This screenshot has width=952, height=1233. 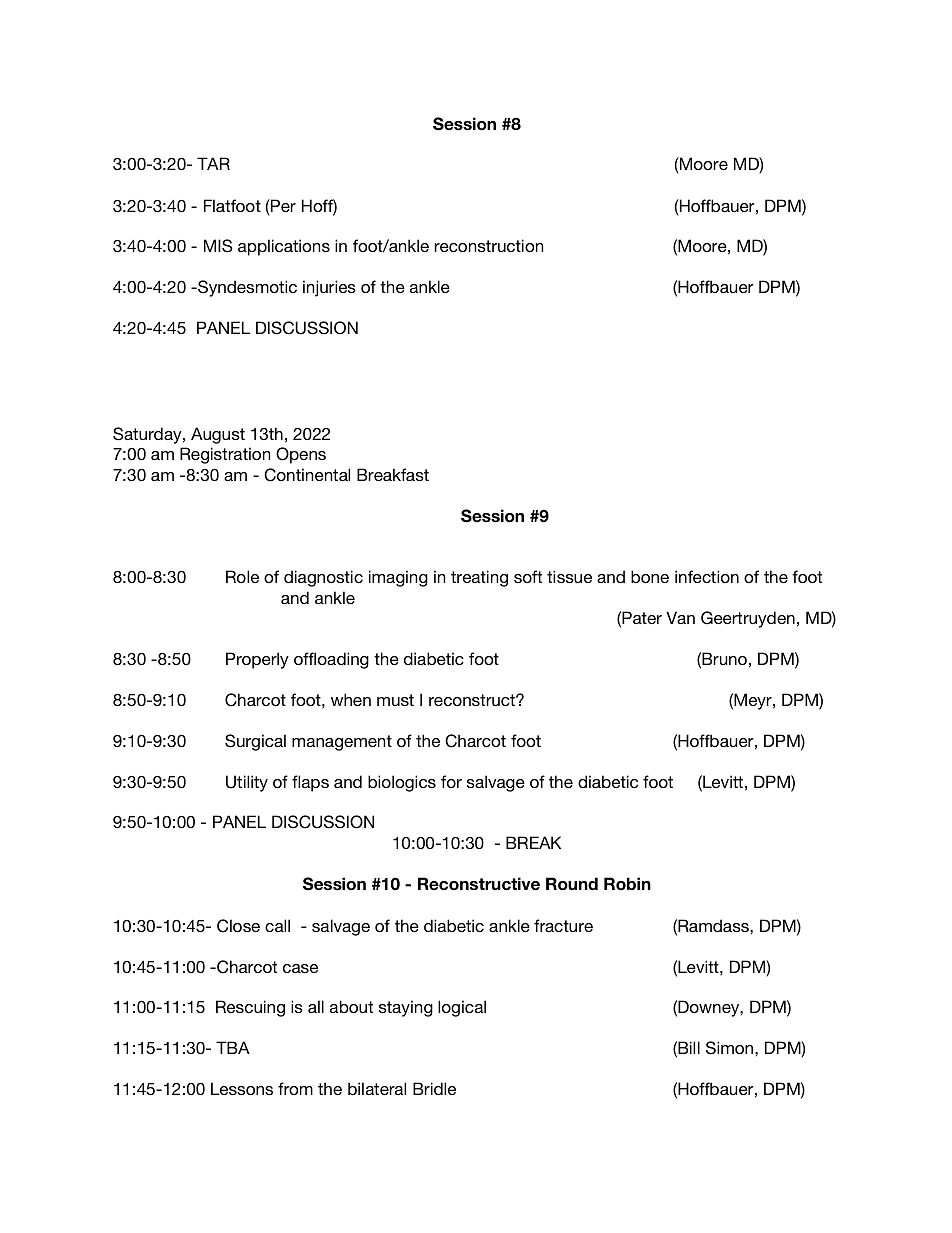 What do you see at coordinates (395, 700) in the screenshot?
I see `must` at bounding box center [395, 700].
